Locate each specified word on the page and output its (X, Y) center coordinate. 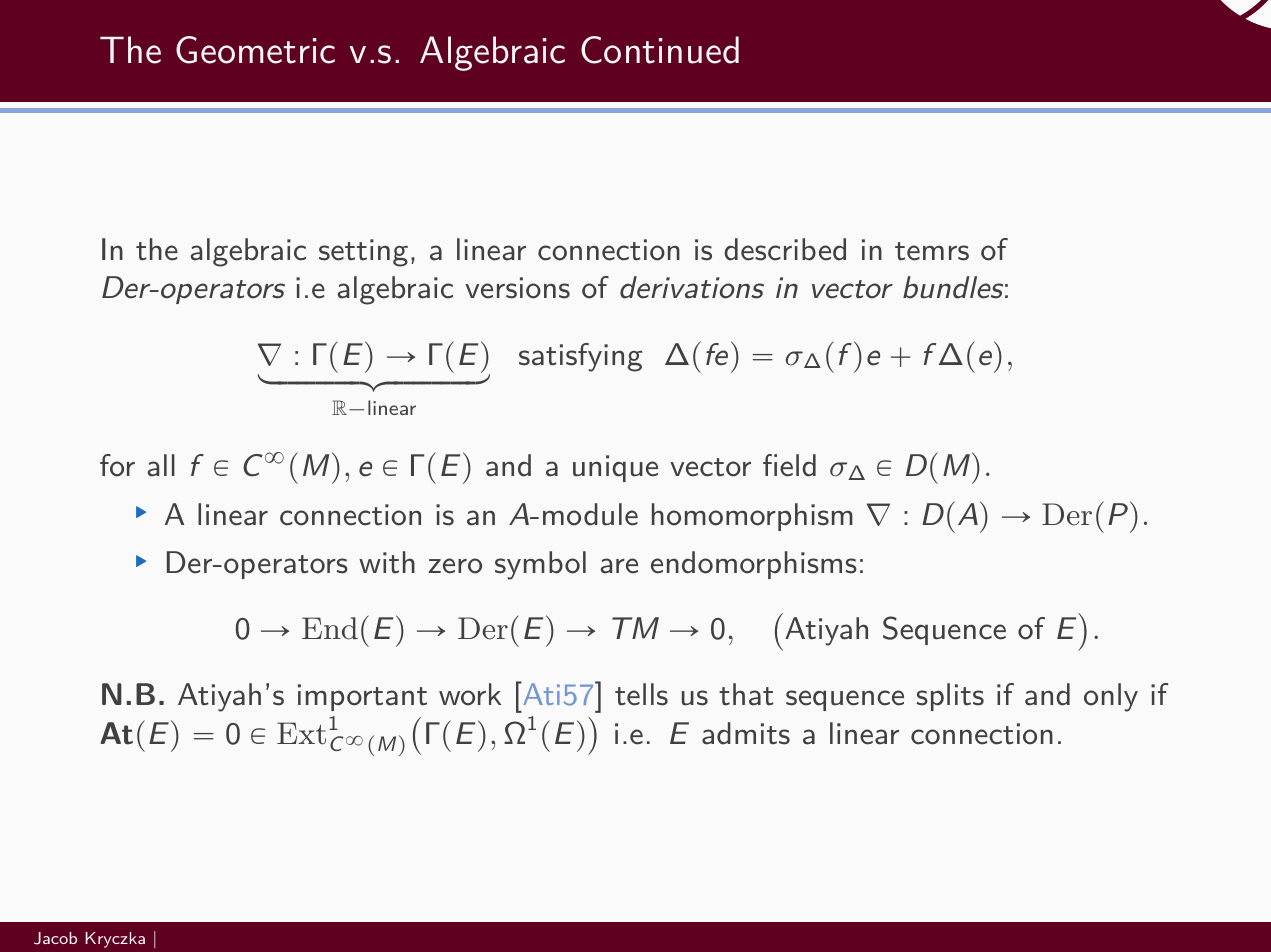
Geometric (255, 50)
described (785, 249)
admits (746, 733)
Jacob (55, 938)
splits (950, 697)
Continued (660, 50)
